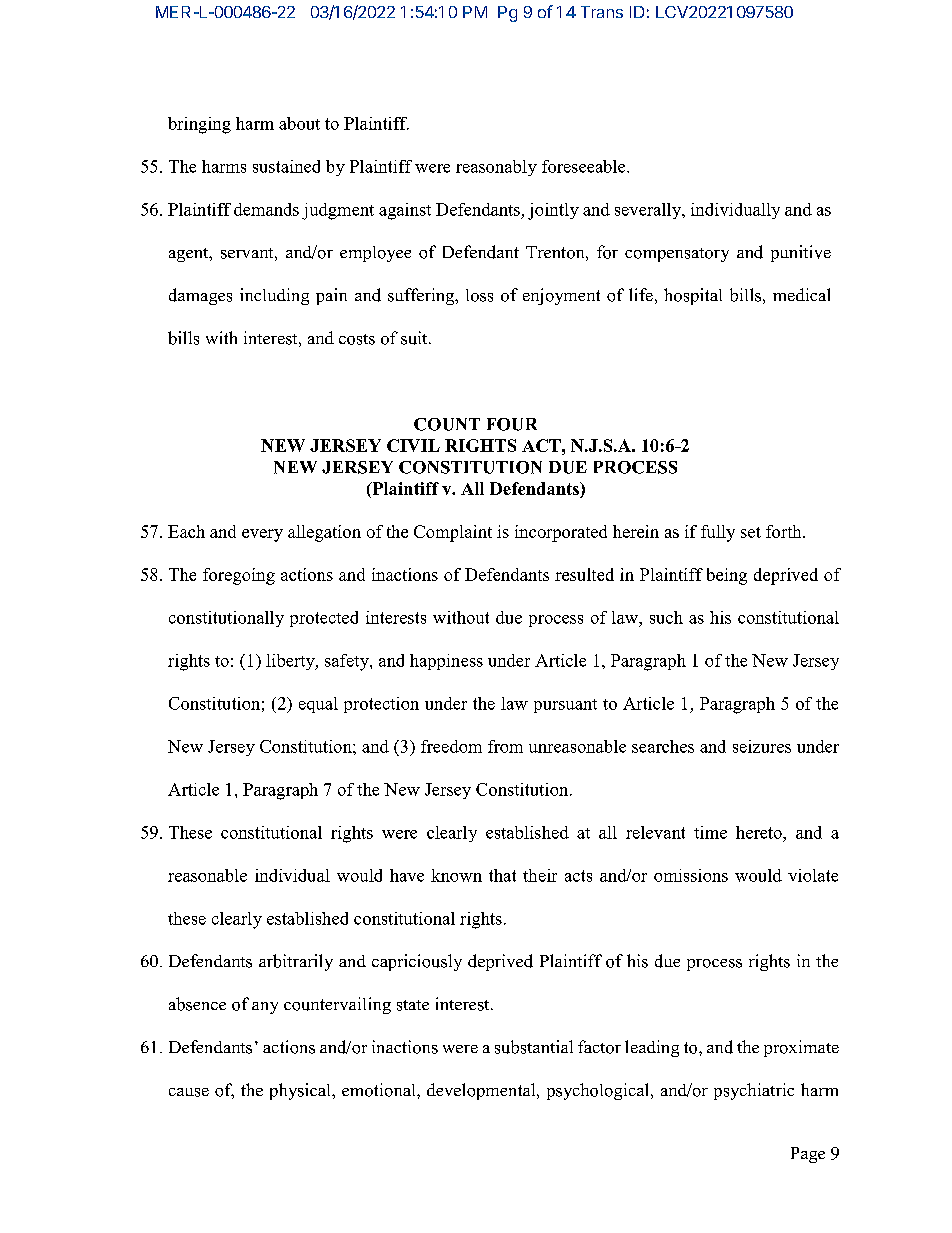 The height and width of the document is (1233, 952). Describe the element at coordinates (502, 875) in the document. I see `that` at that location.
